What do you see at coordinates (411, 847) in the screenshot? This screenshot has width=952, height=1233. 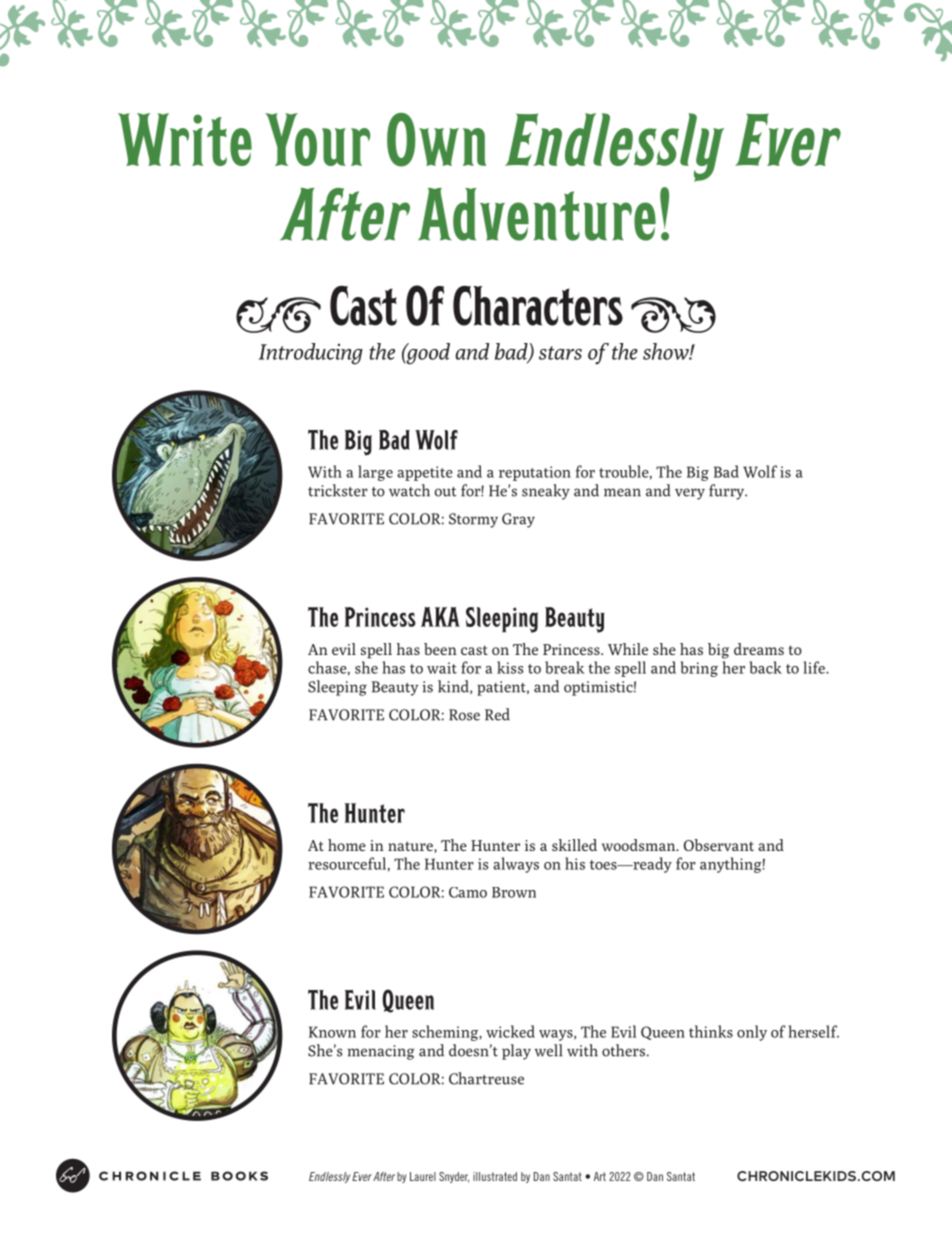 I see `nature` at bounding box center [411, 847].
